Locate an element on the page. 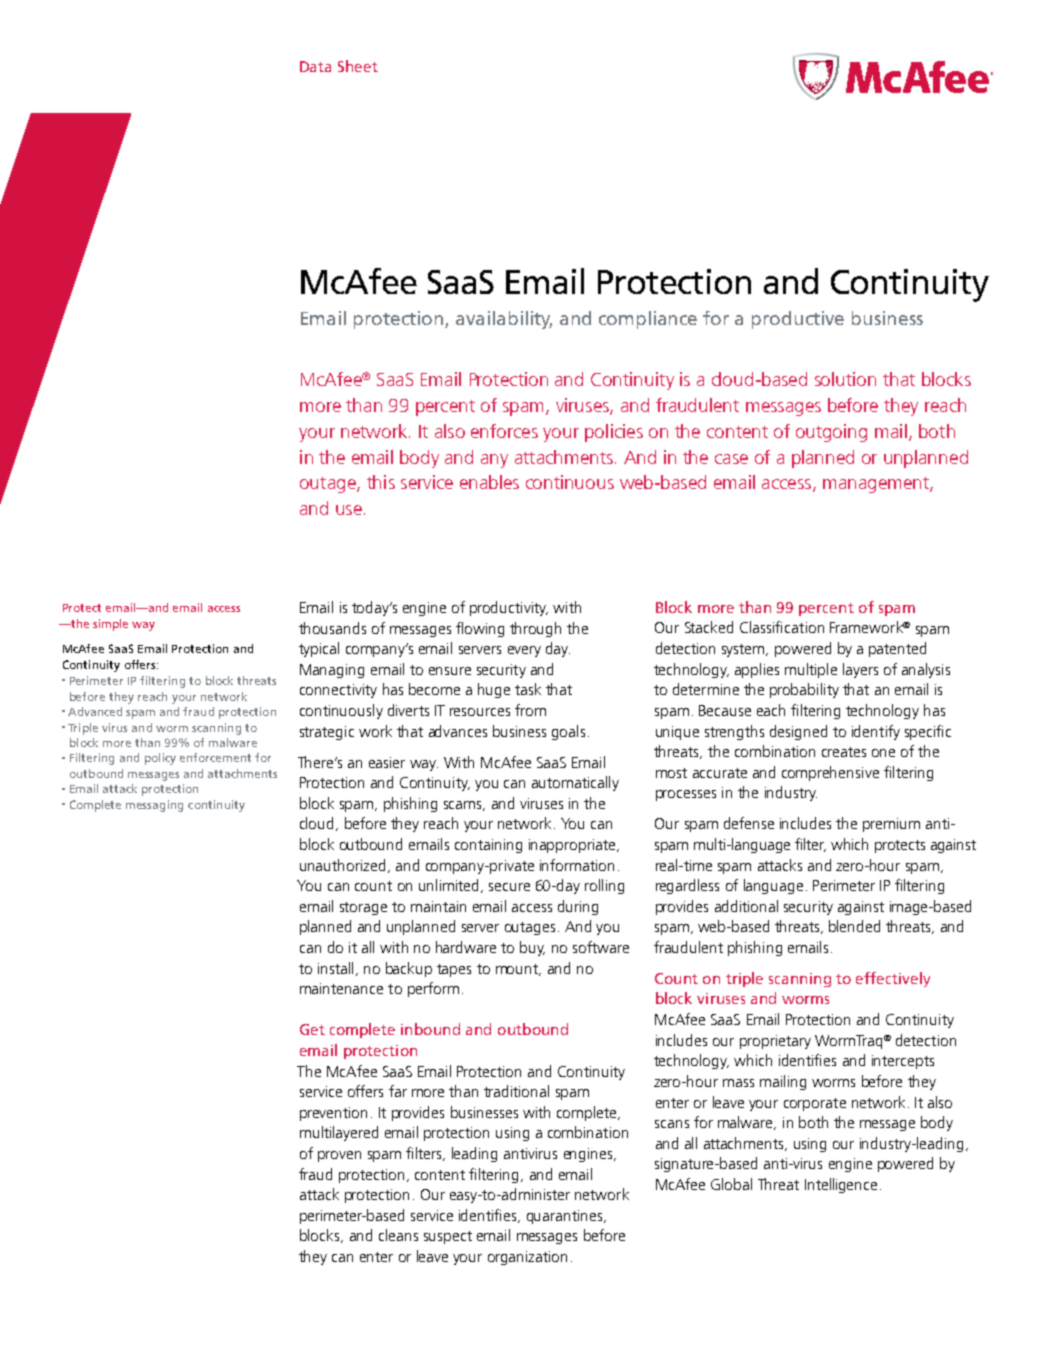  install is located at coordinates (335, 968).
